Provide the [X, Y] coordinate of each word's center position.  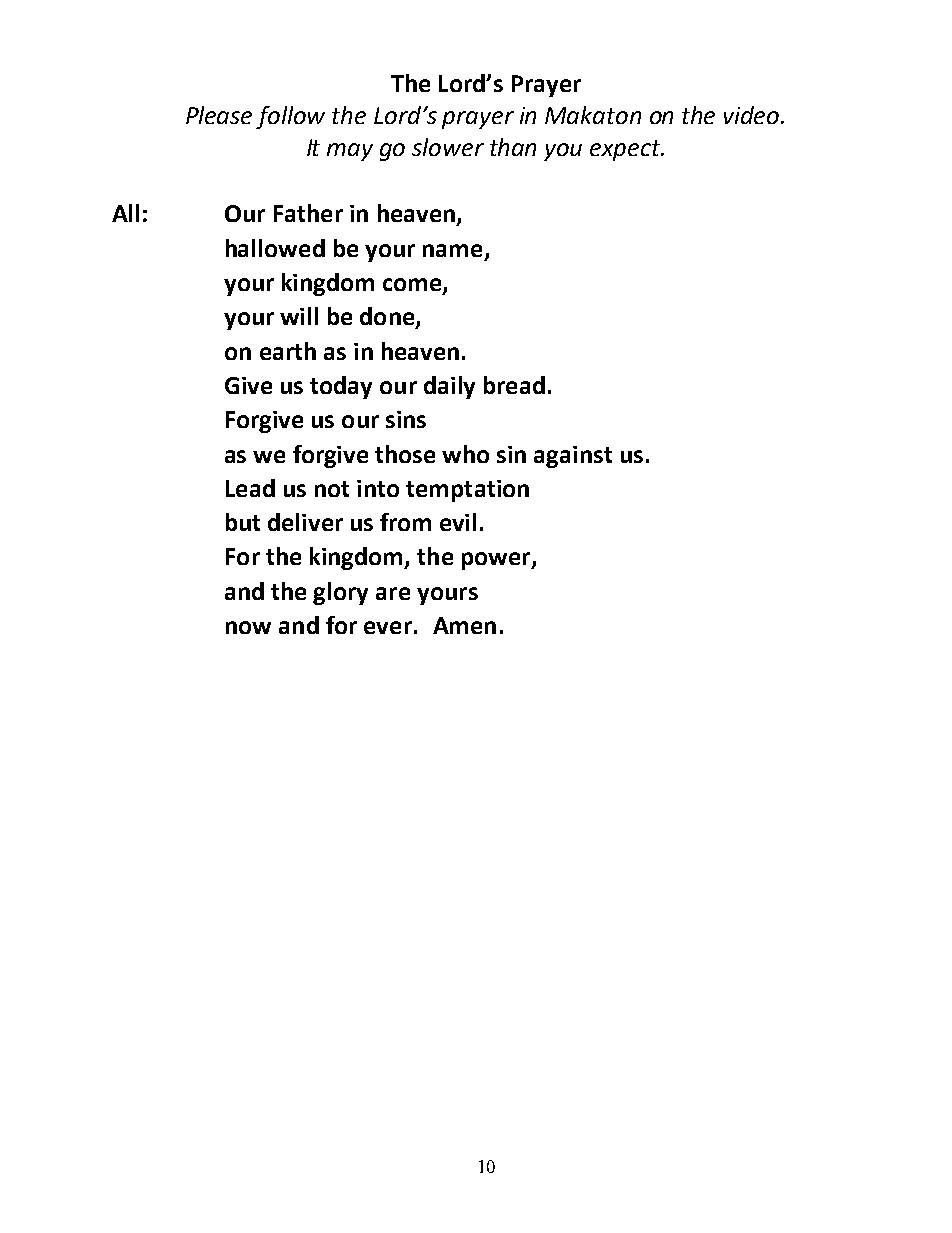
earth [288, 351]
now [248, 627]
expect [626, 150]
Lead [250, 488]
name [452, 250]
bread [514, 385]
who [465, 454]
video [753, 115]
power [497, 561]
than [513, 147]
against [573, 457]
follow [290, 117]
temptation [467, 491]
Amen [464, 625]
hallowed [275, 248]
